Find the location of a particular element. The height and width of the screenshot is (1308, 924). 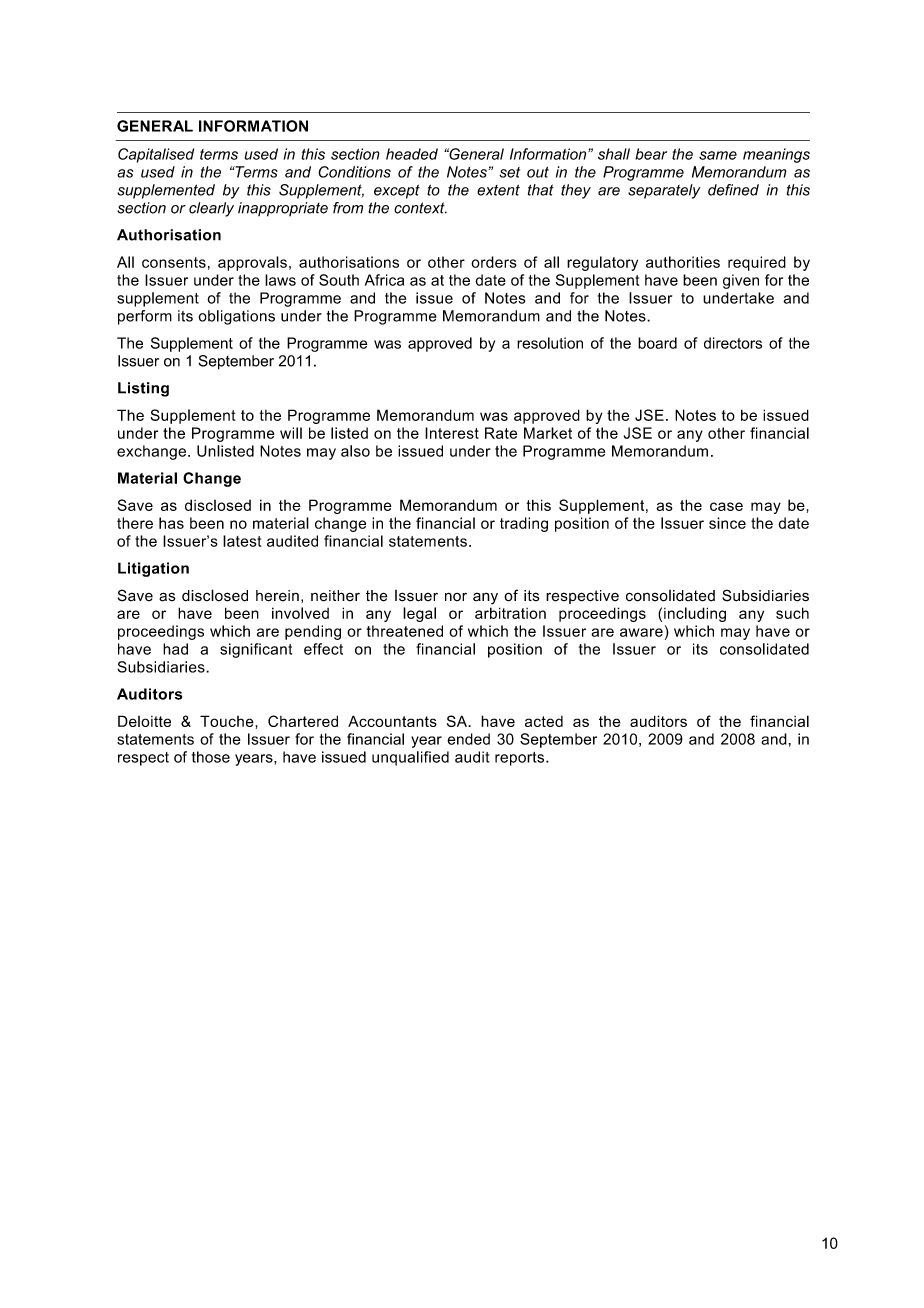

same is located at coordinates (718, 155).
